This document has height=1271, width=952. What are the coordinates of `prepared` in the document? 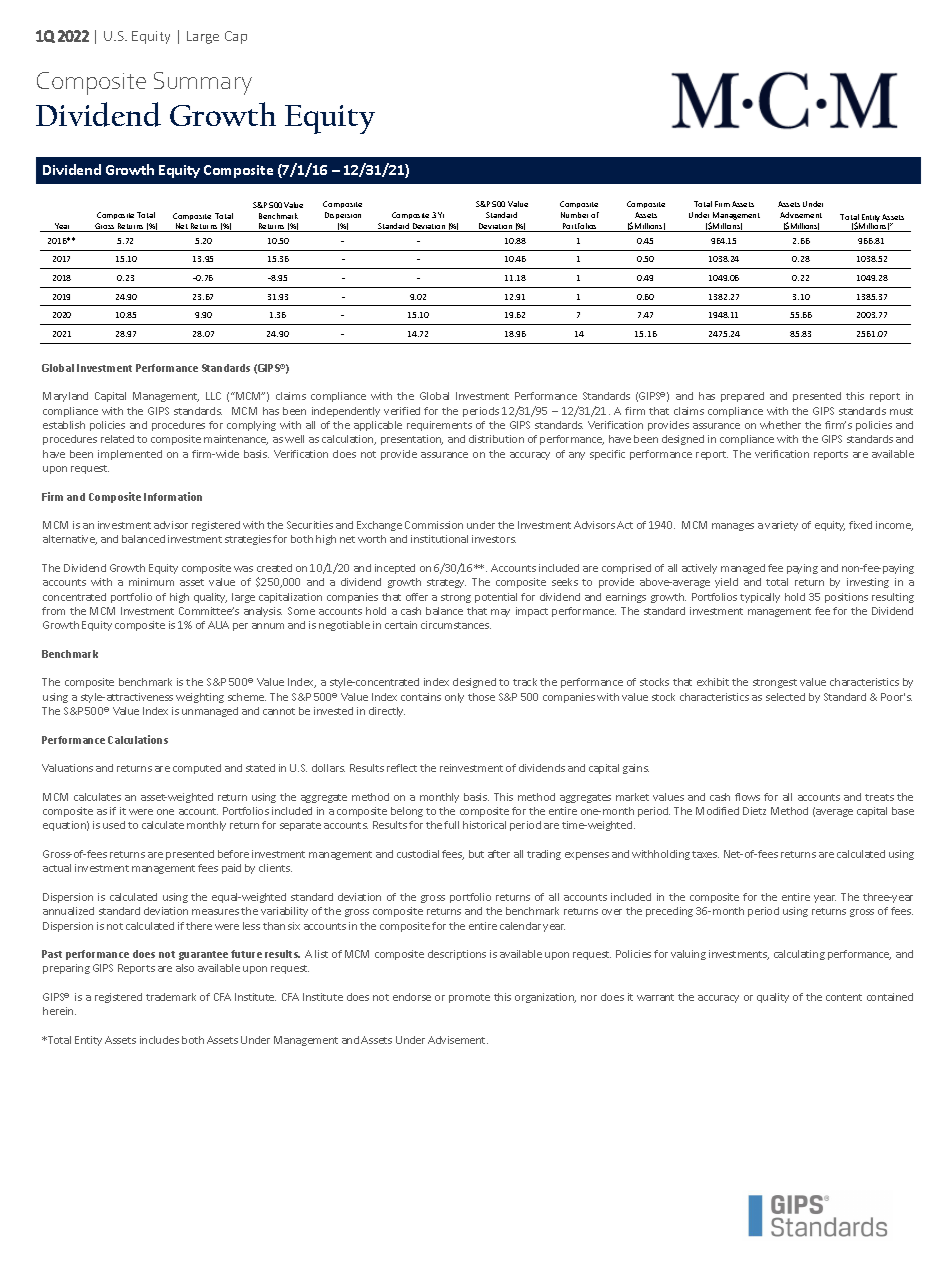 It's located at (742, 397).
